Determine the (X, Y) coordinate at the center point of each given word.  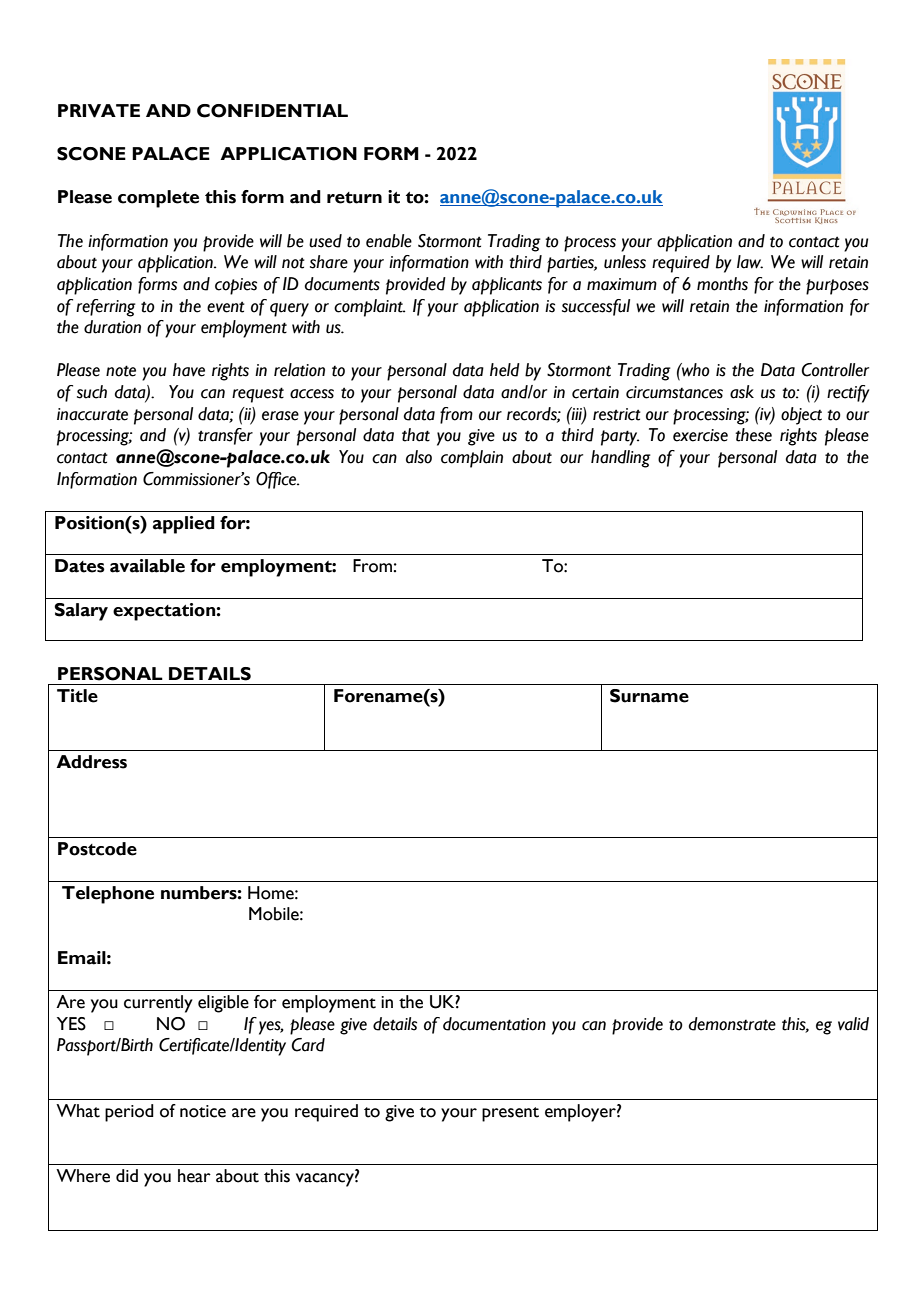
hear (194, 1176)
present (510, 1114)
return (354, 198)
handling (621, 459)
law (750, 262)
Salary (81, 612)
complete (158, 199)
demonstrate (732, 1024)
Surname (649, 696)
